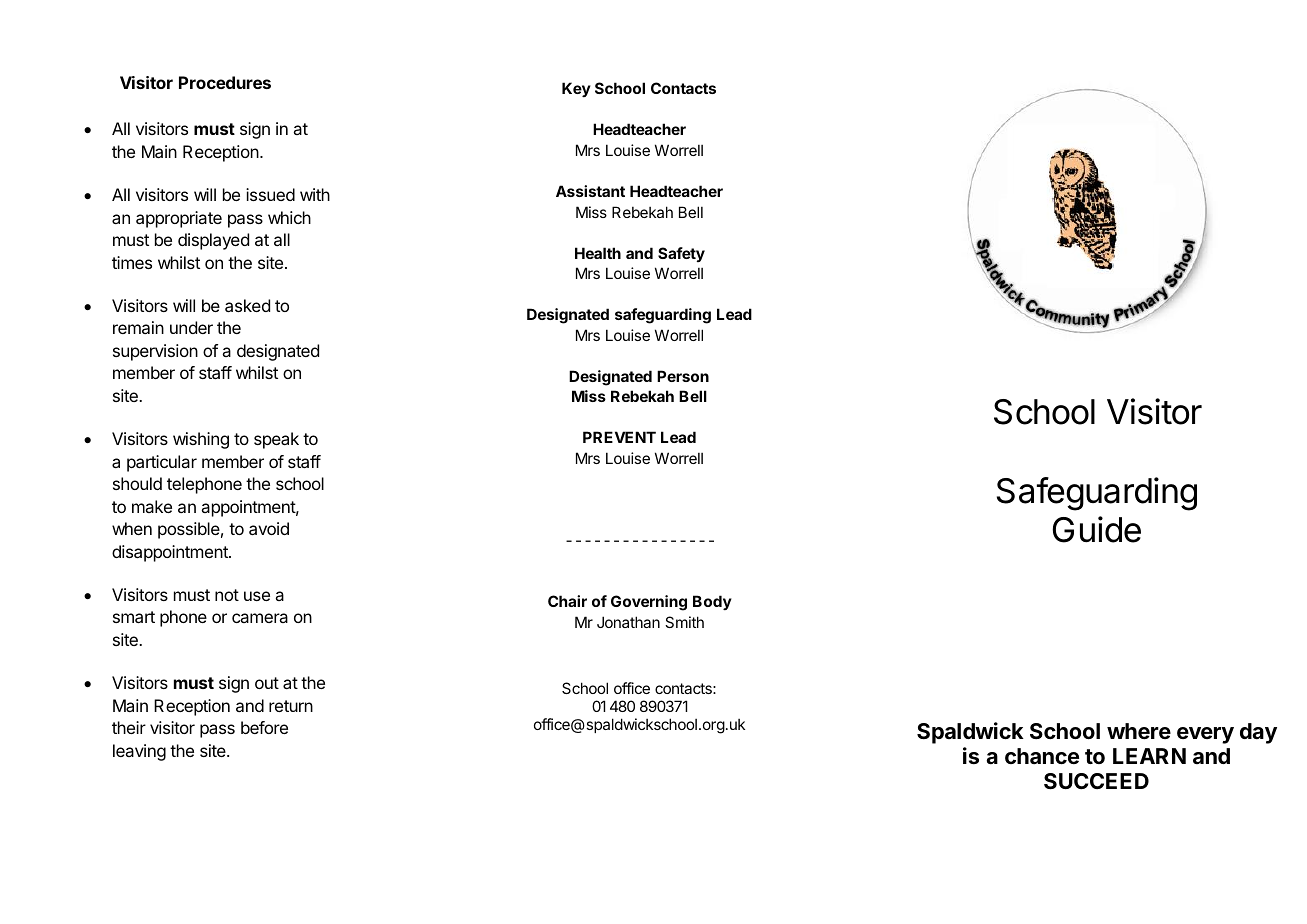 The height and width of the screenshot is (924, 1307). What do you see at coordinates (598, 253) in the screenshot?
I see `Health` at bounding box center [598, 253].
